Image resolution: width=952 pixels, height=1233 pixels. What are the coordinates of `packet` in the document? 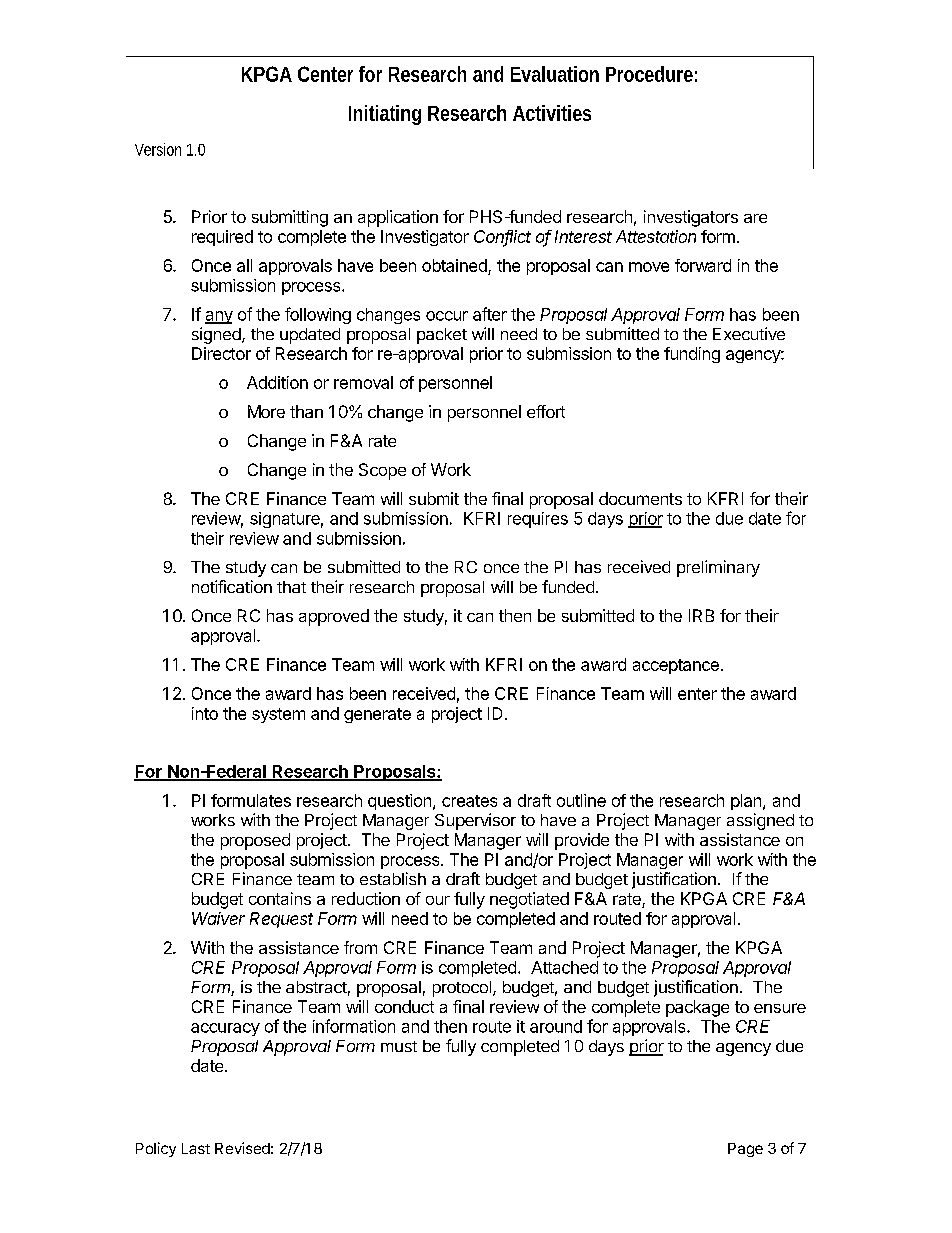 It's located at (442, 336).
